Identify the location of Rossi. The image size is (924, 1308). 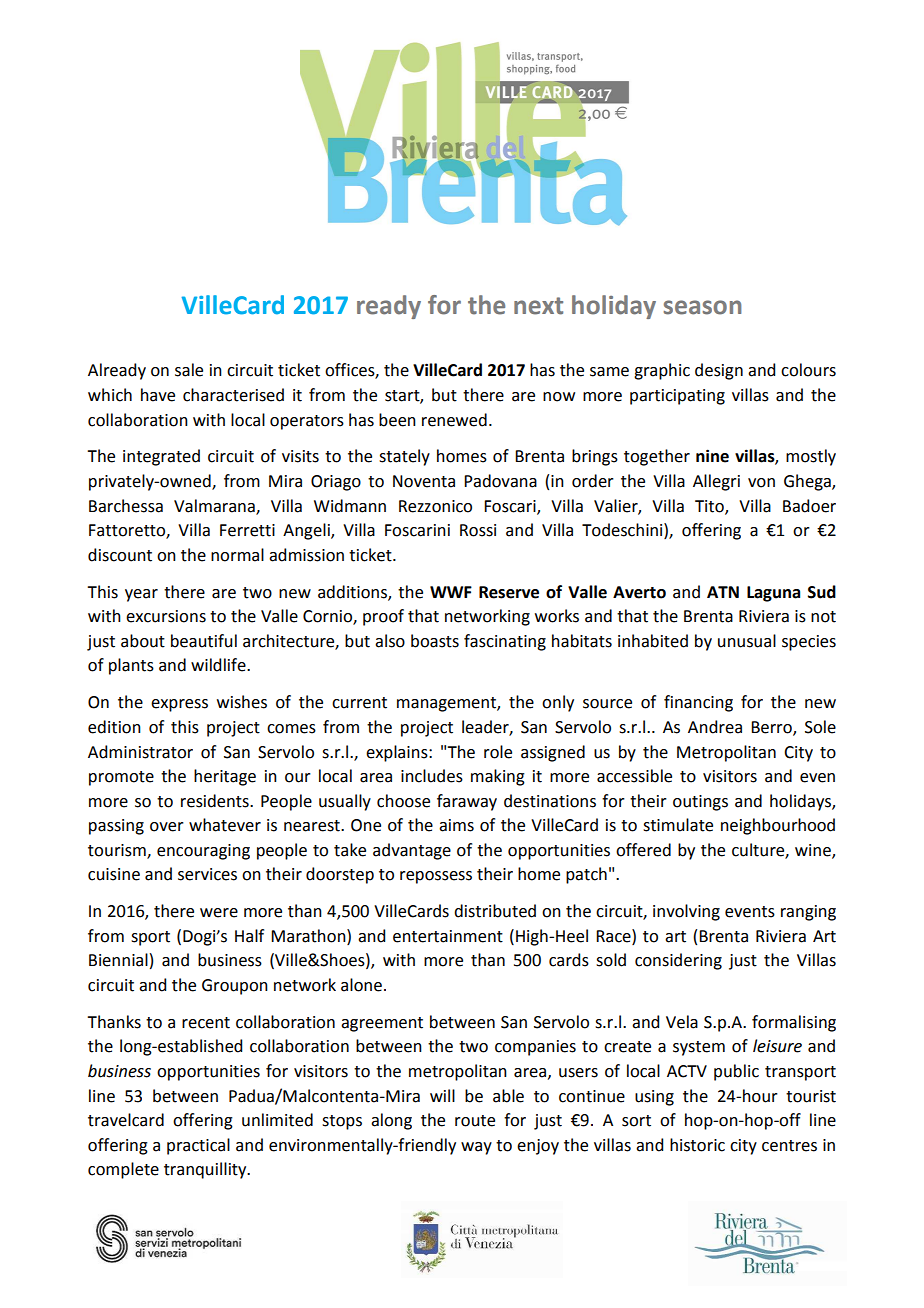
(478, 530).
